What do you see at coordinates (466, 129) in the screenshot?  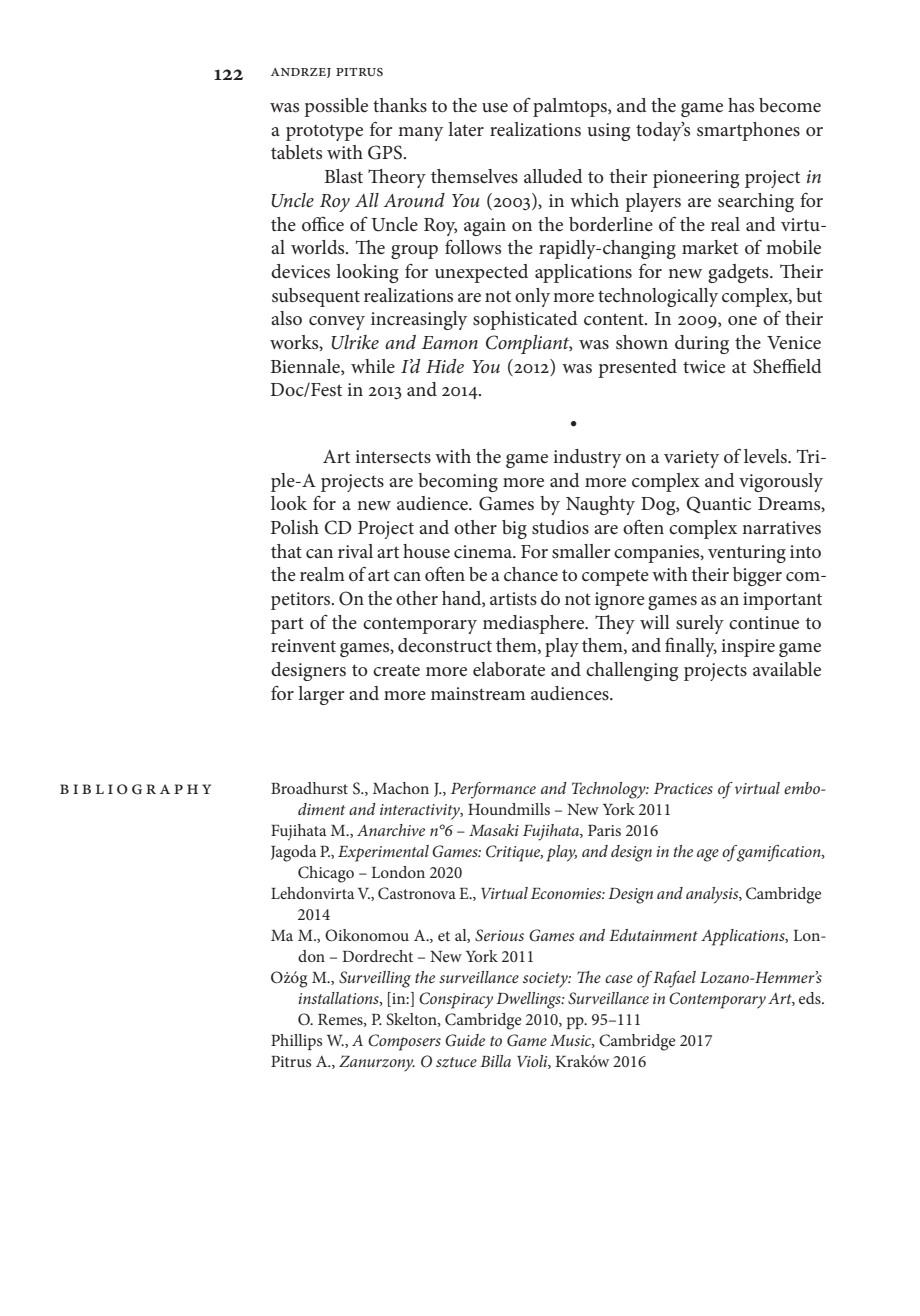 I see `later` at bounding box center [466, 129].
